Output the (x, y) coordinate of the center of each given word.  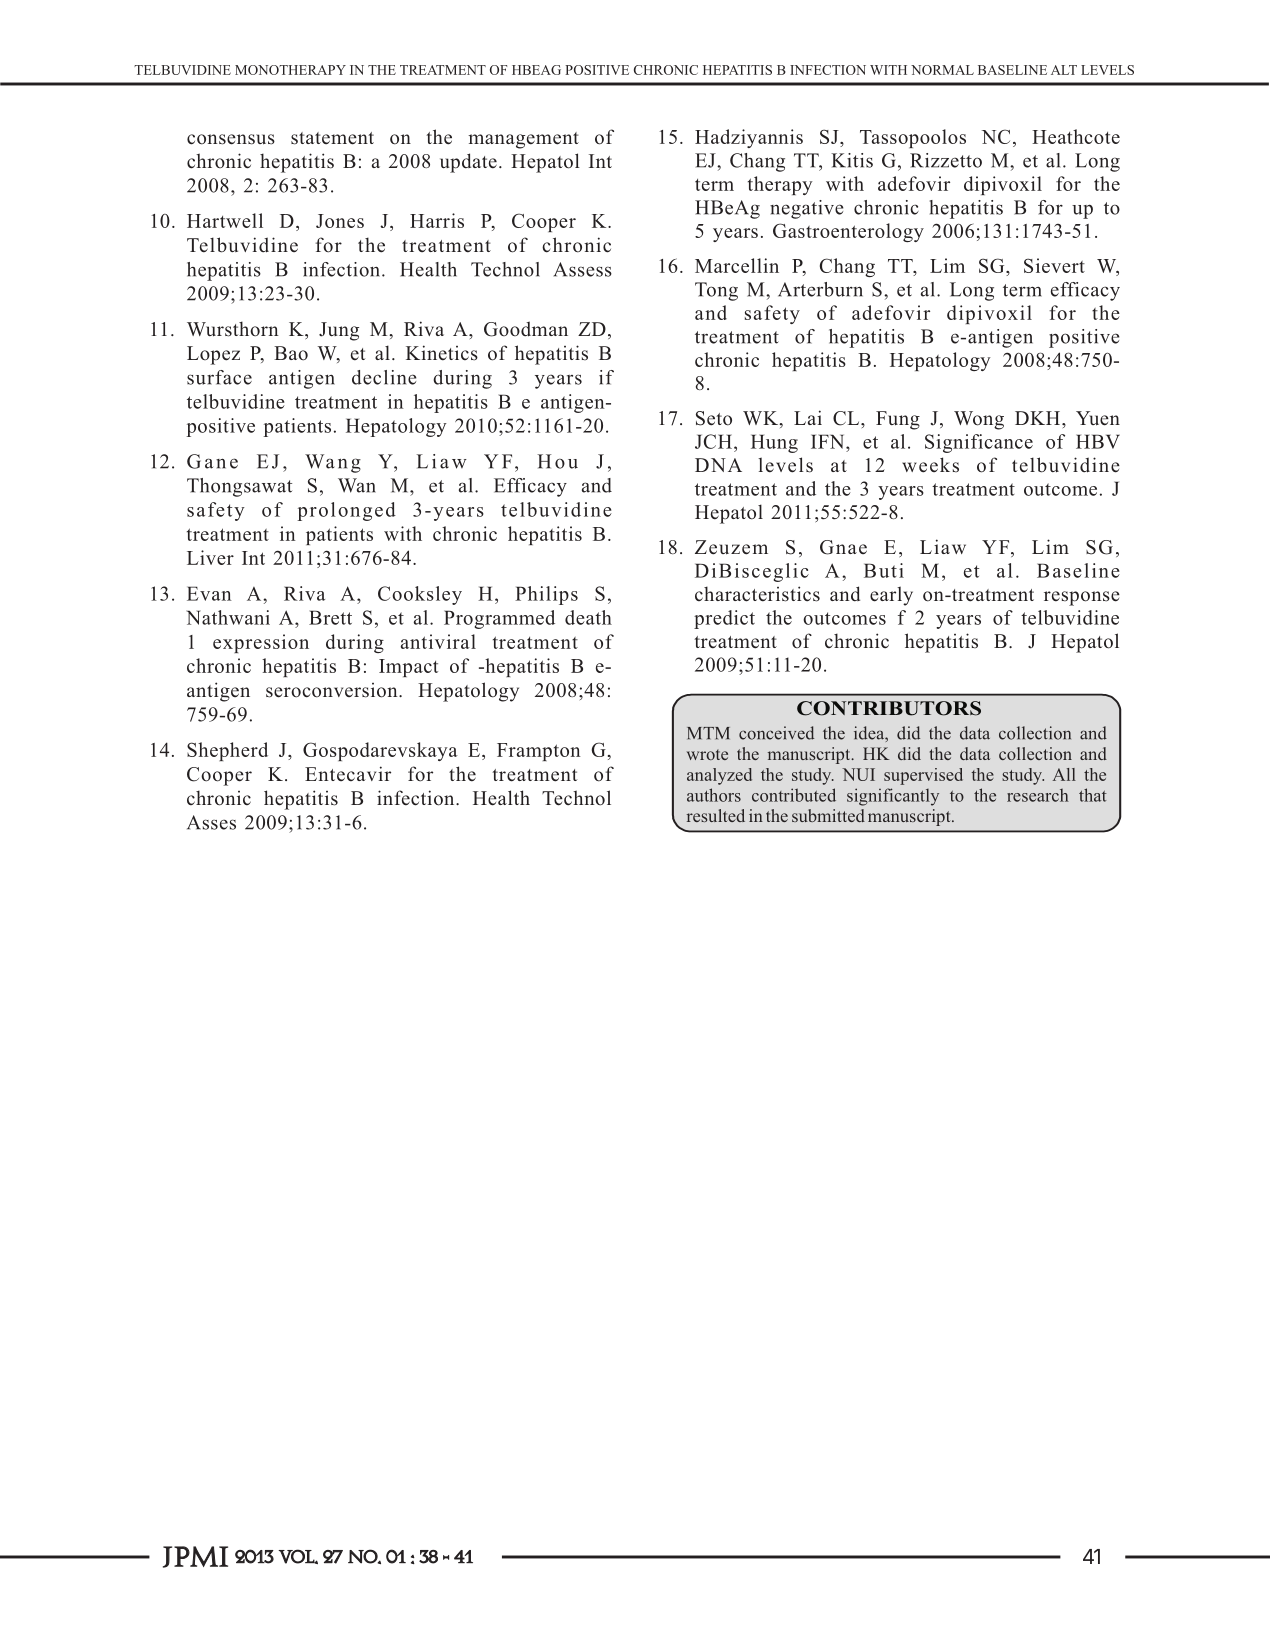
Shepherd (227, 751)
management (523, 140)
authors (714, 795)
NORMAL (942, 70)
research (1038, 795)
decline (384, 377)
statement (332, 138)
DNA (718, 465)
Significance (979, 443)
